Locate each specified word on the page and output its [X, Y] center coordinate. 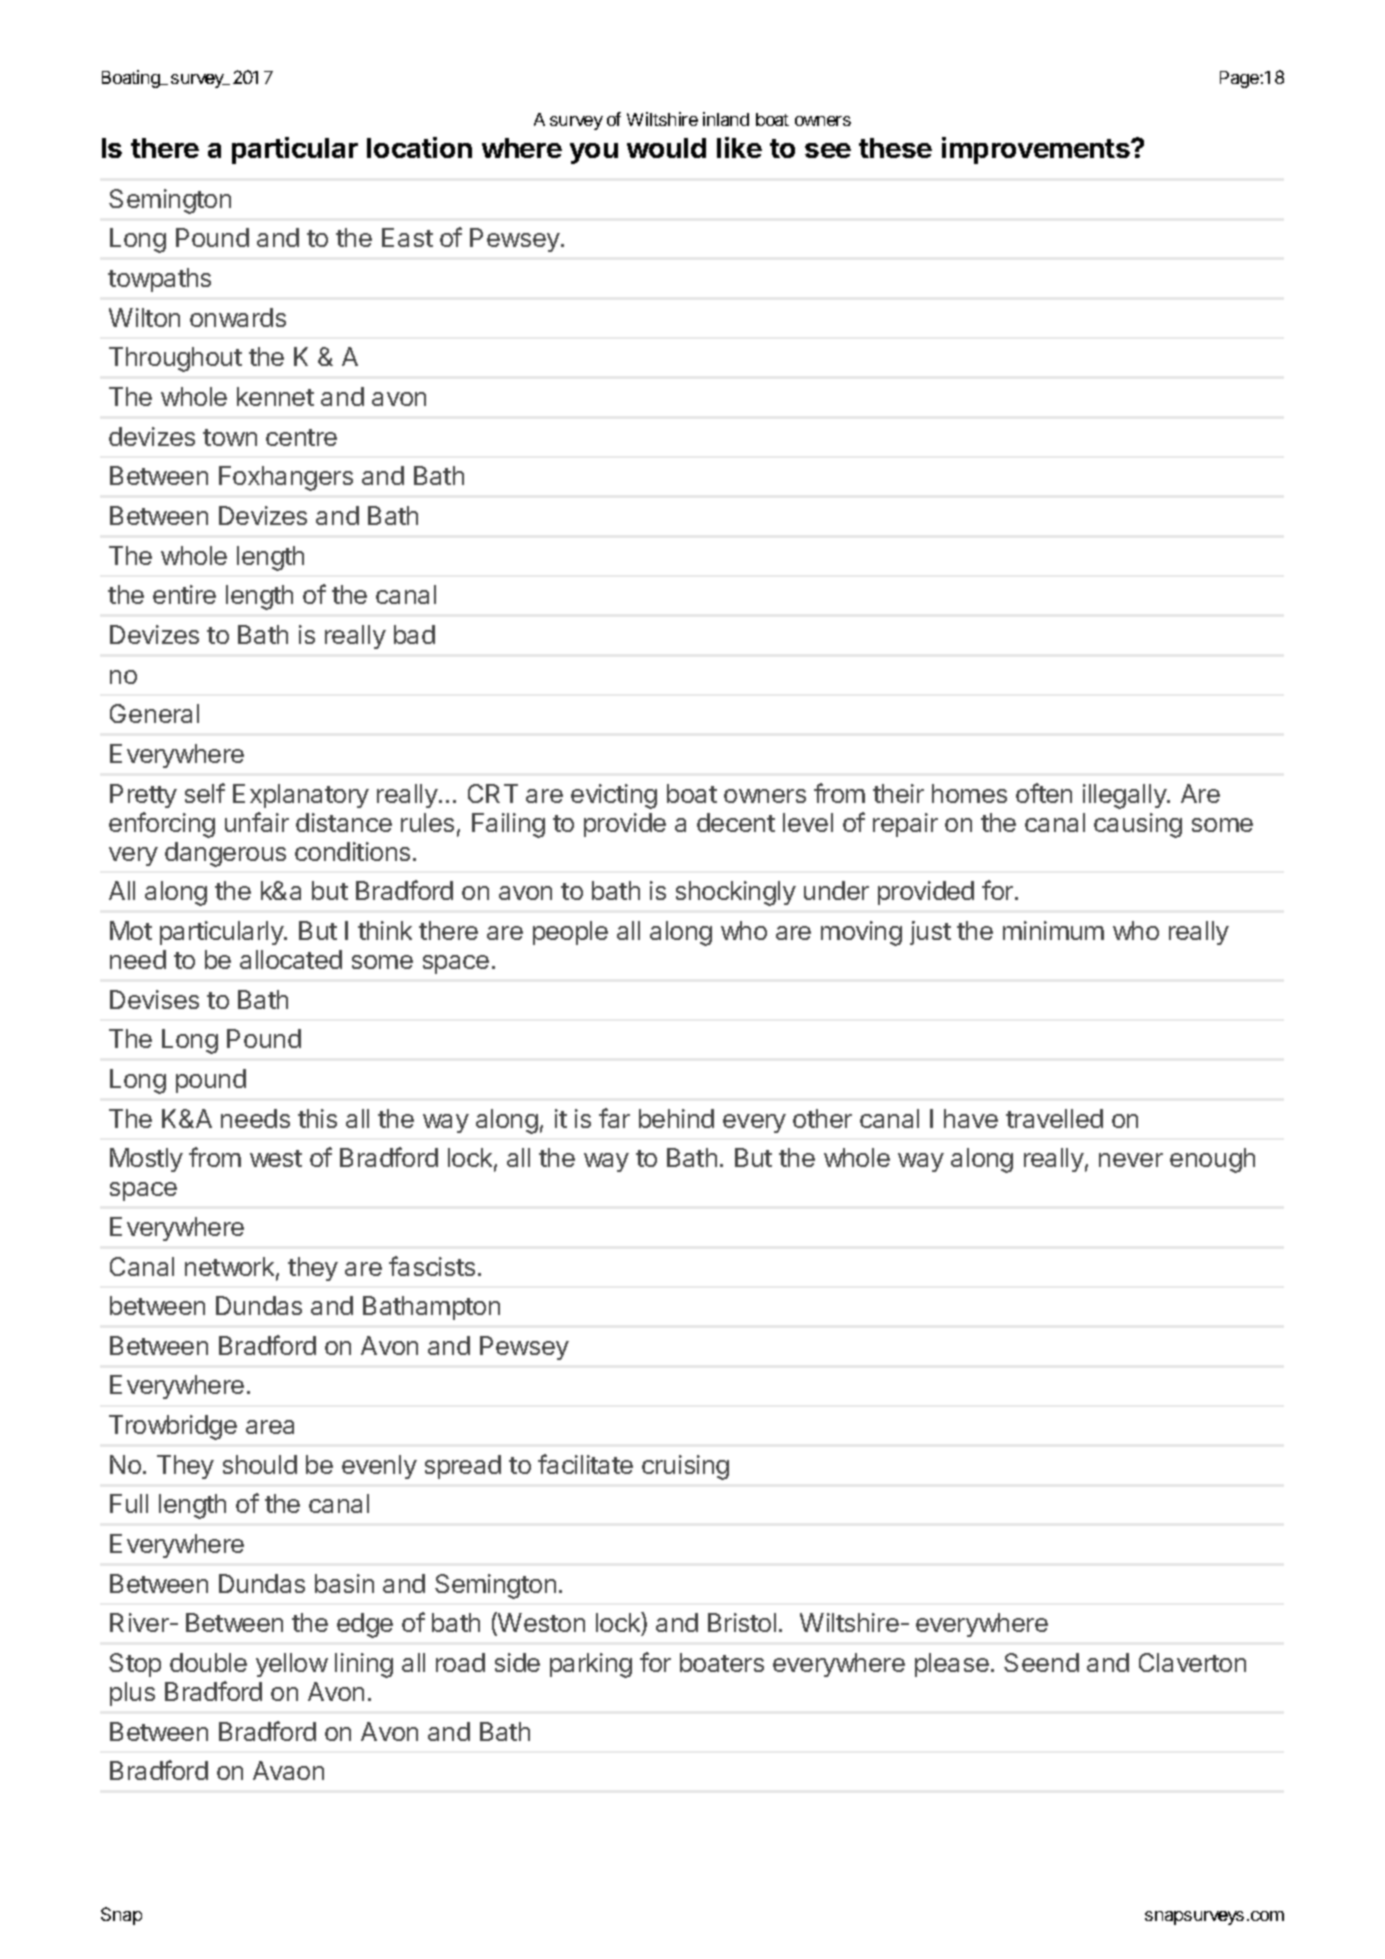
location [419, 147]
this [317, 1118]
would [666, 148]
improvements [1037, 150]
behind [676, 1118]
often [1044, 793]
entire [184, 594]
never [1131, 1160]
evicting [614, 796]
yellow [292, 1665]
